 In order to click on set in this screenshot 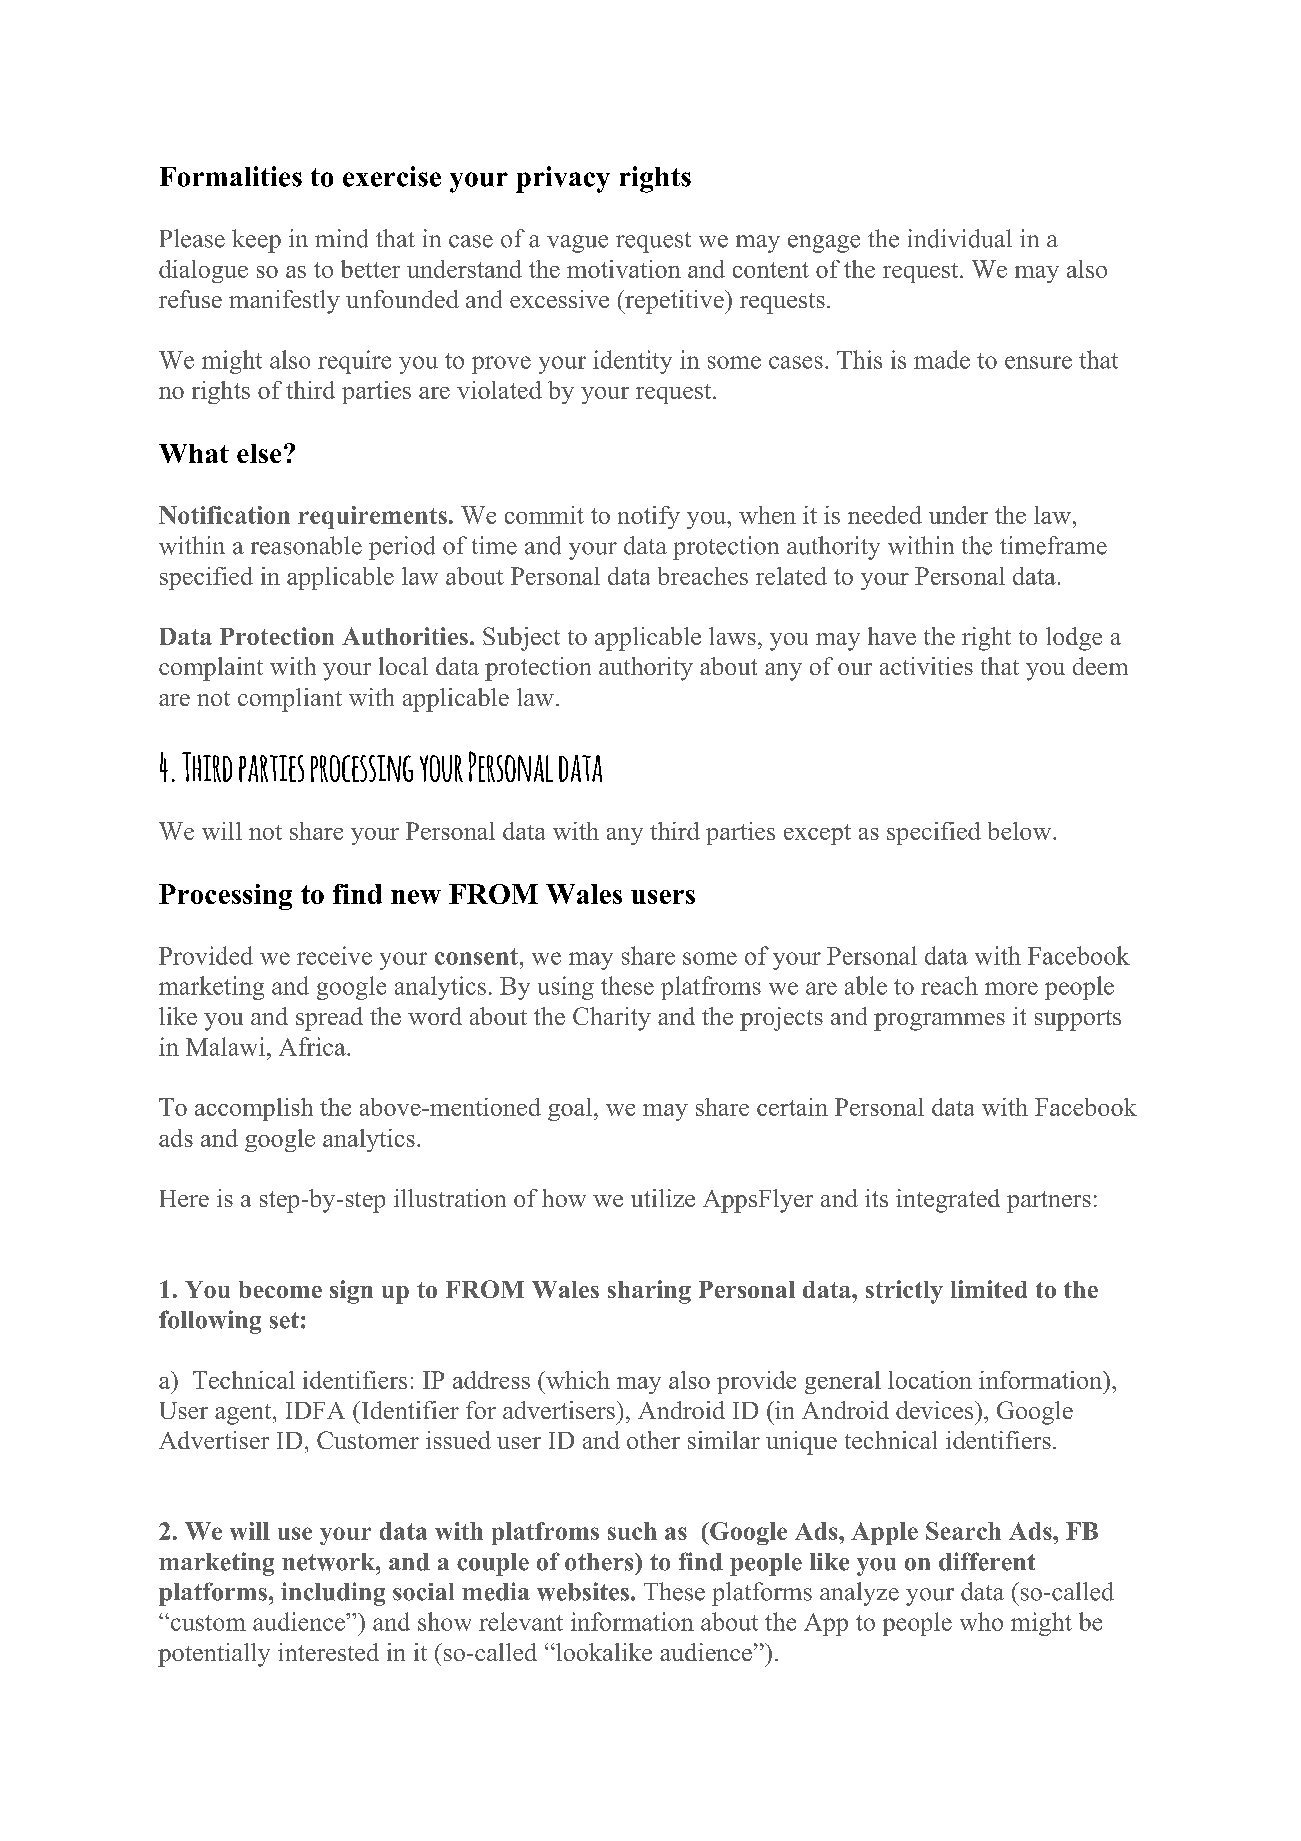, I will do `click(284, 1320)`.
